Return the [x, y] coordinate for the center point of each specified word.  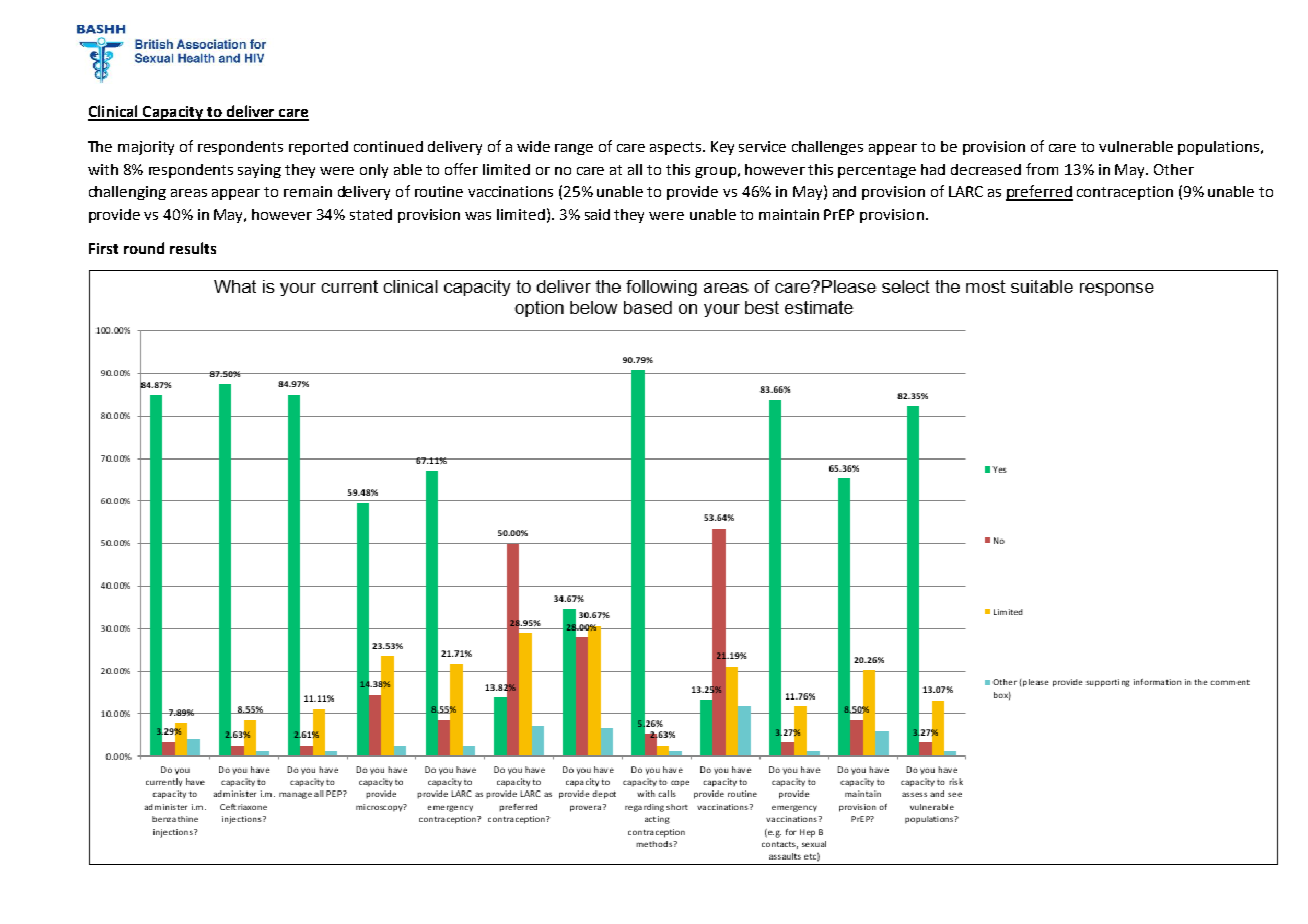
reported [318, 148]
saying [259, 171]
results [193, 248]
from [1042, 169]
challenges [827, 148]
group [715, 172]
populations [1220, 148]
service [762, 146]
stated [371, 214]
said [597, 214]
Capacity [173, 113]
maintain [789, 214]
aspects [677, 148]
